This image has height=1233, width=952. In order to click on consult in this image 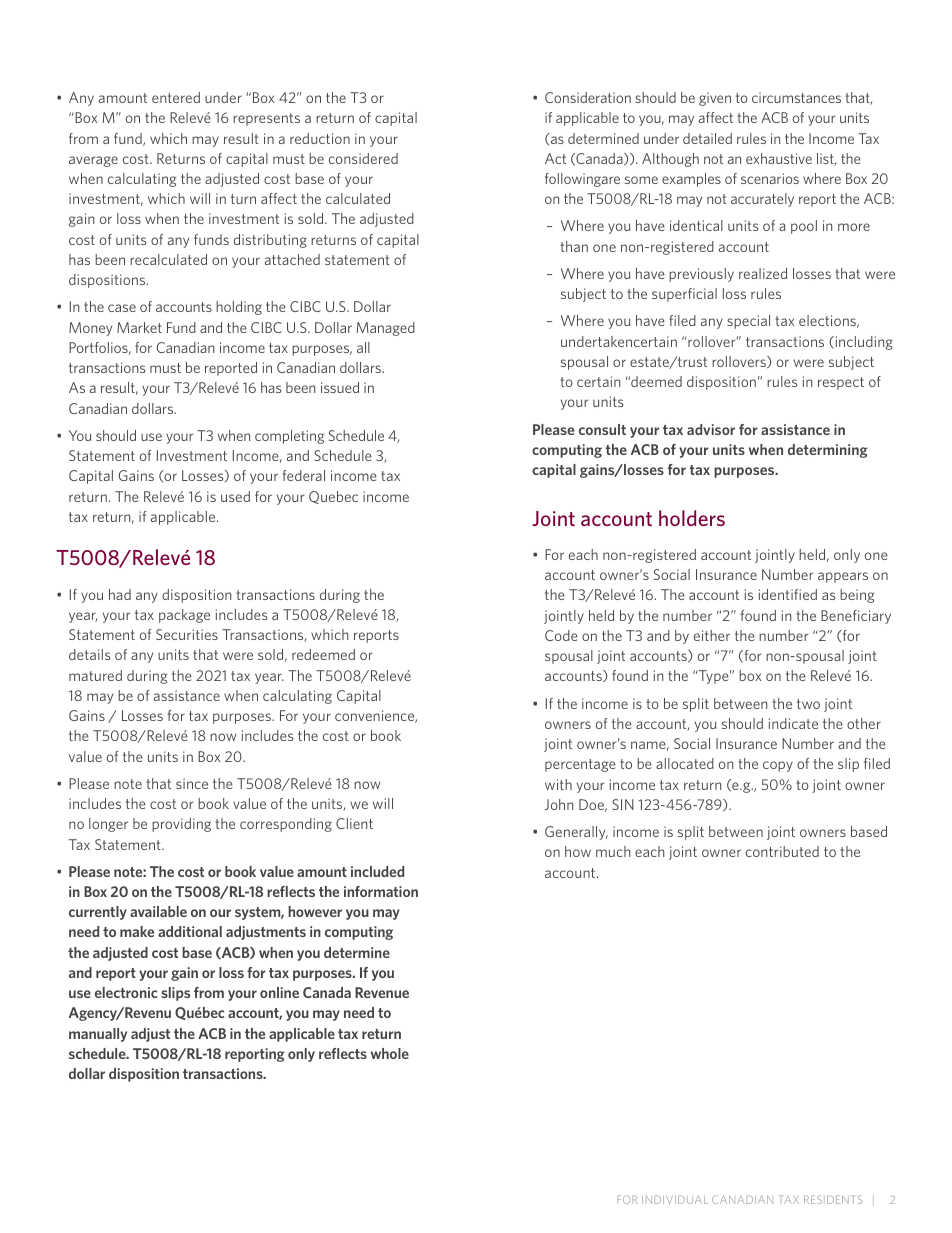, I will do `click(602, 429)`.
